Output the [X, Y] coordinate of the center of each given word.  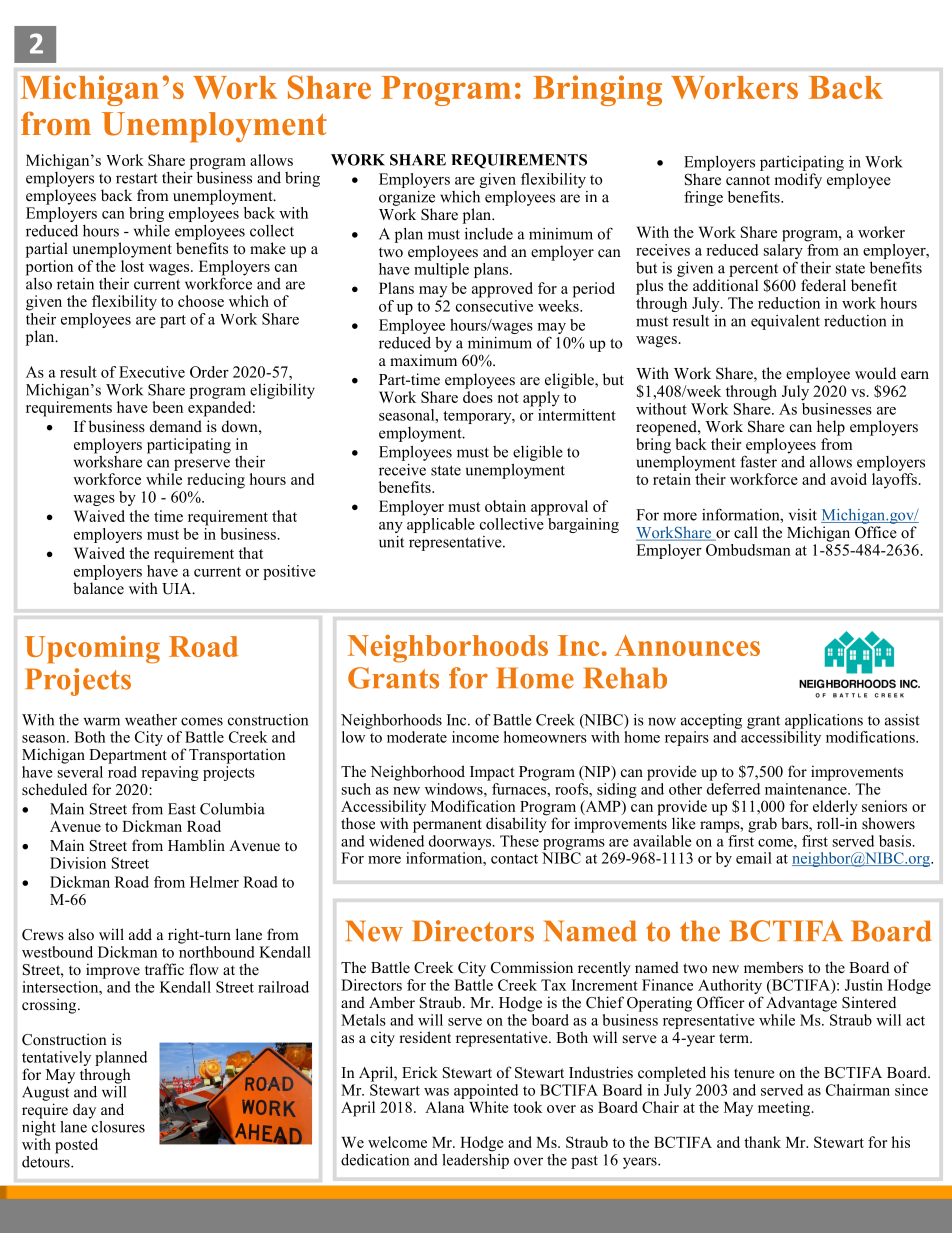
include [489, 234]
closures [117, 1125]
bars [795, 824]
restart [137, 178]
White [489, 1107]
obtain [505, 506]
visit [803, 515]
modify [798, 181]
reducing [216, 481]
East [182, 809]
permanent [447, 826]
